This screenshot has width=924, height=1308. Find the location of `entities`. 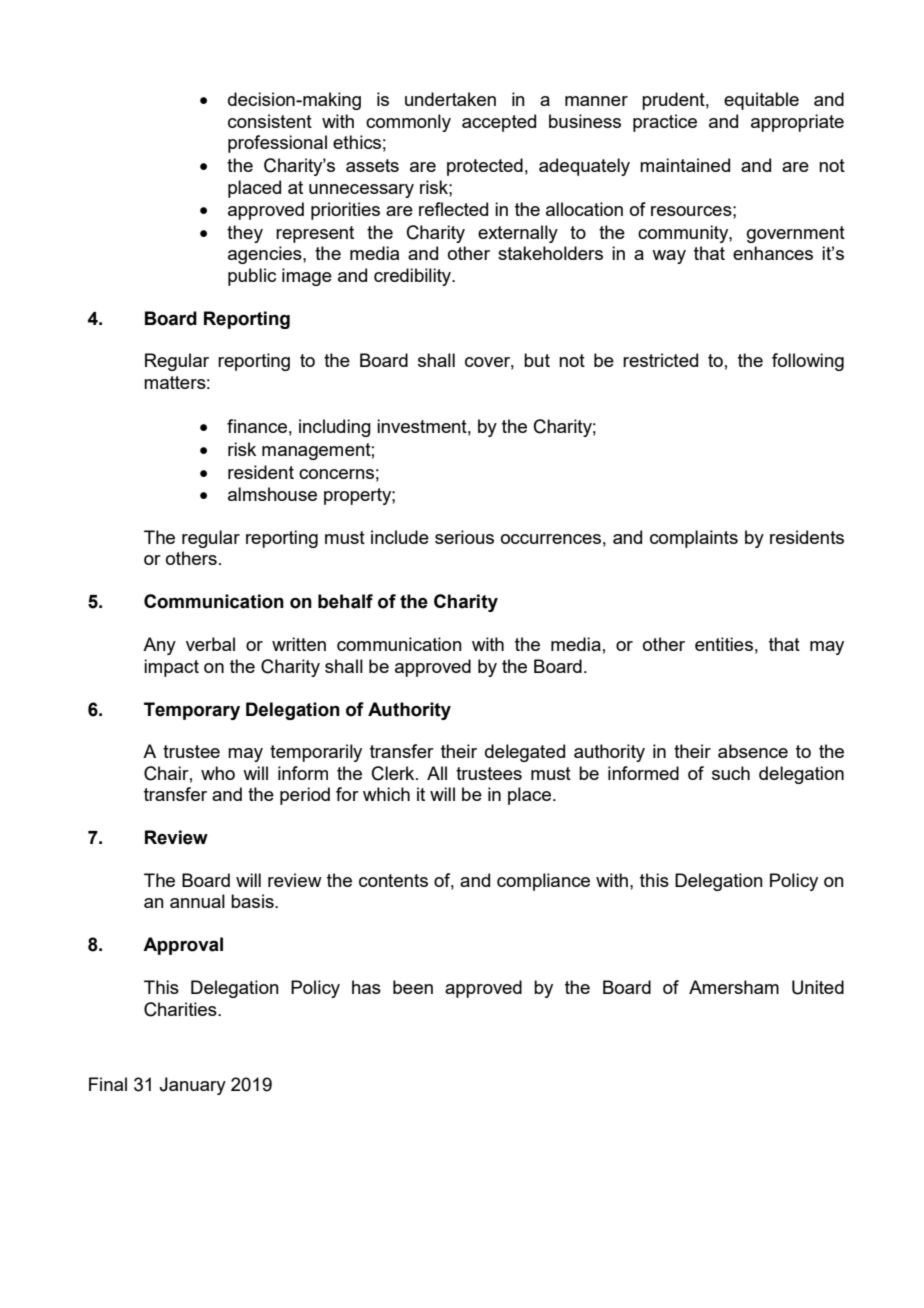

entities is located at coordinates (724, 644).
